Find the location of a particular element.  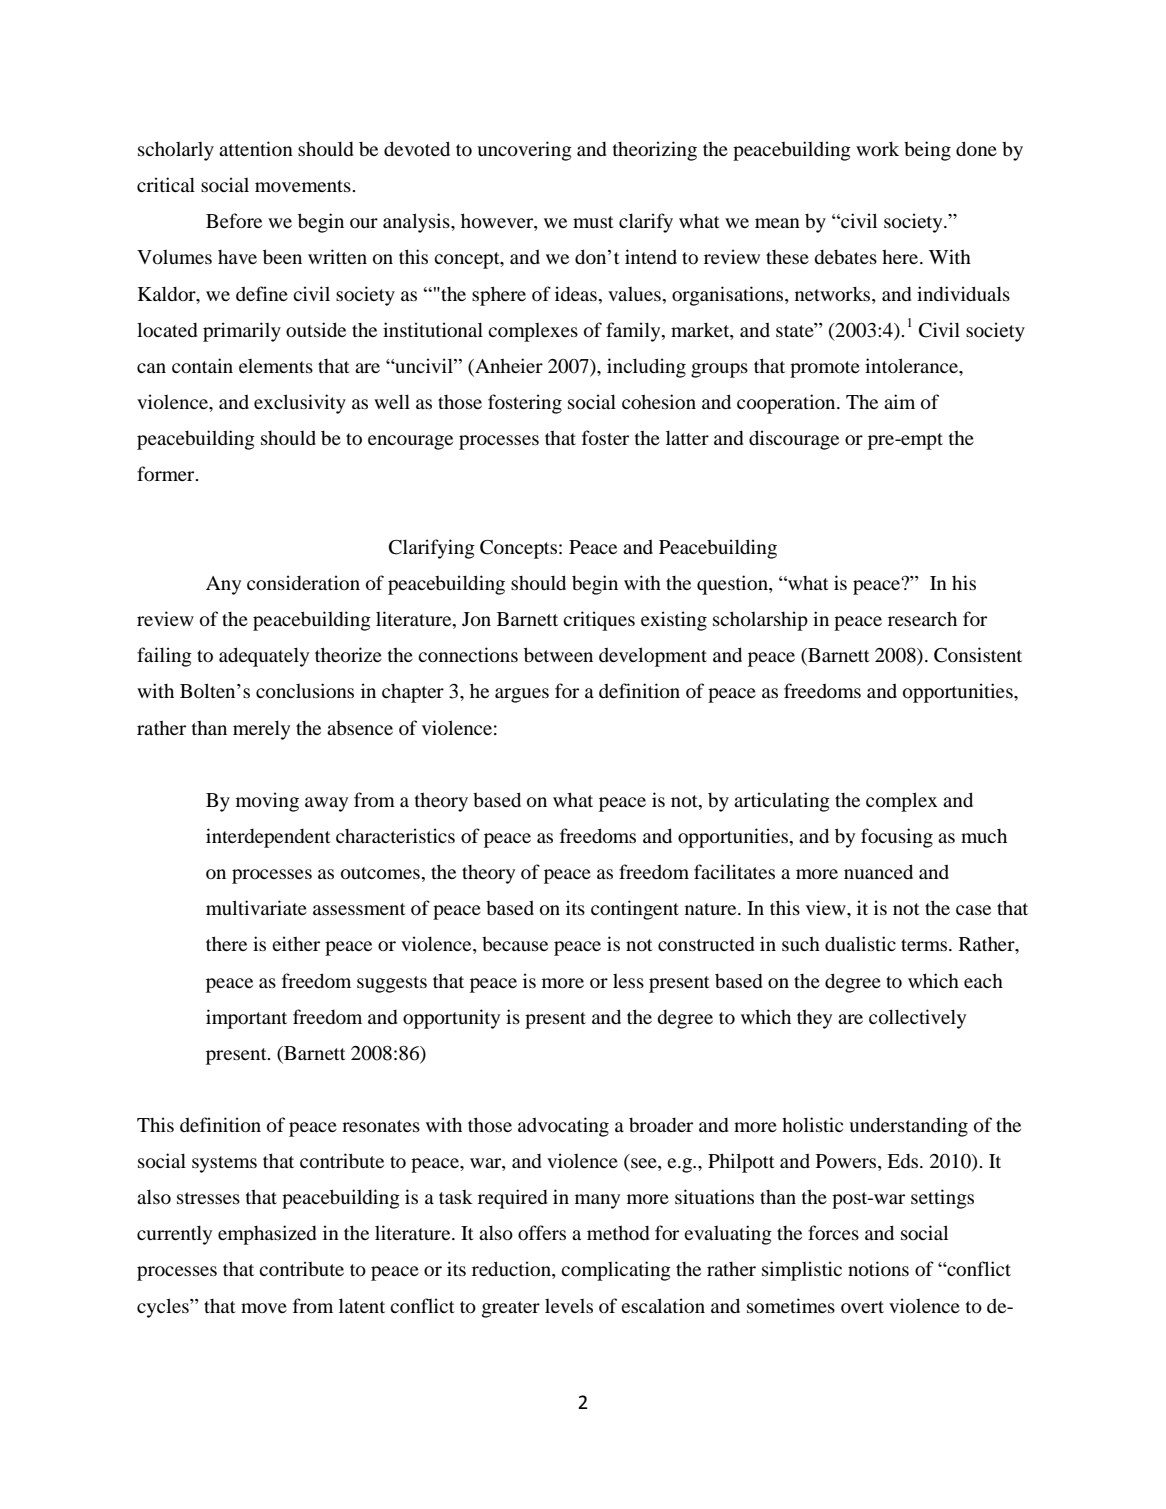

attention is located at coordinates (256, 148).
